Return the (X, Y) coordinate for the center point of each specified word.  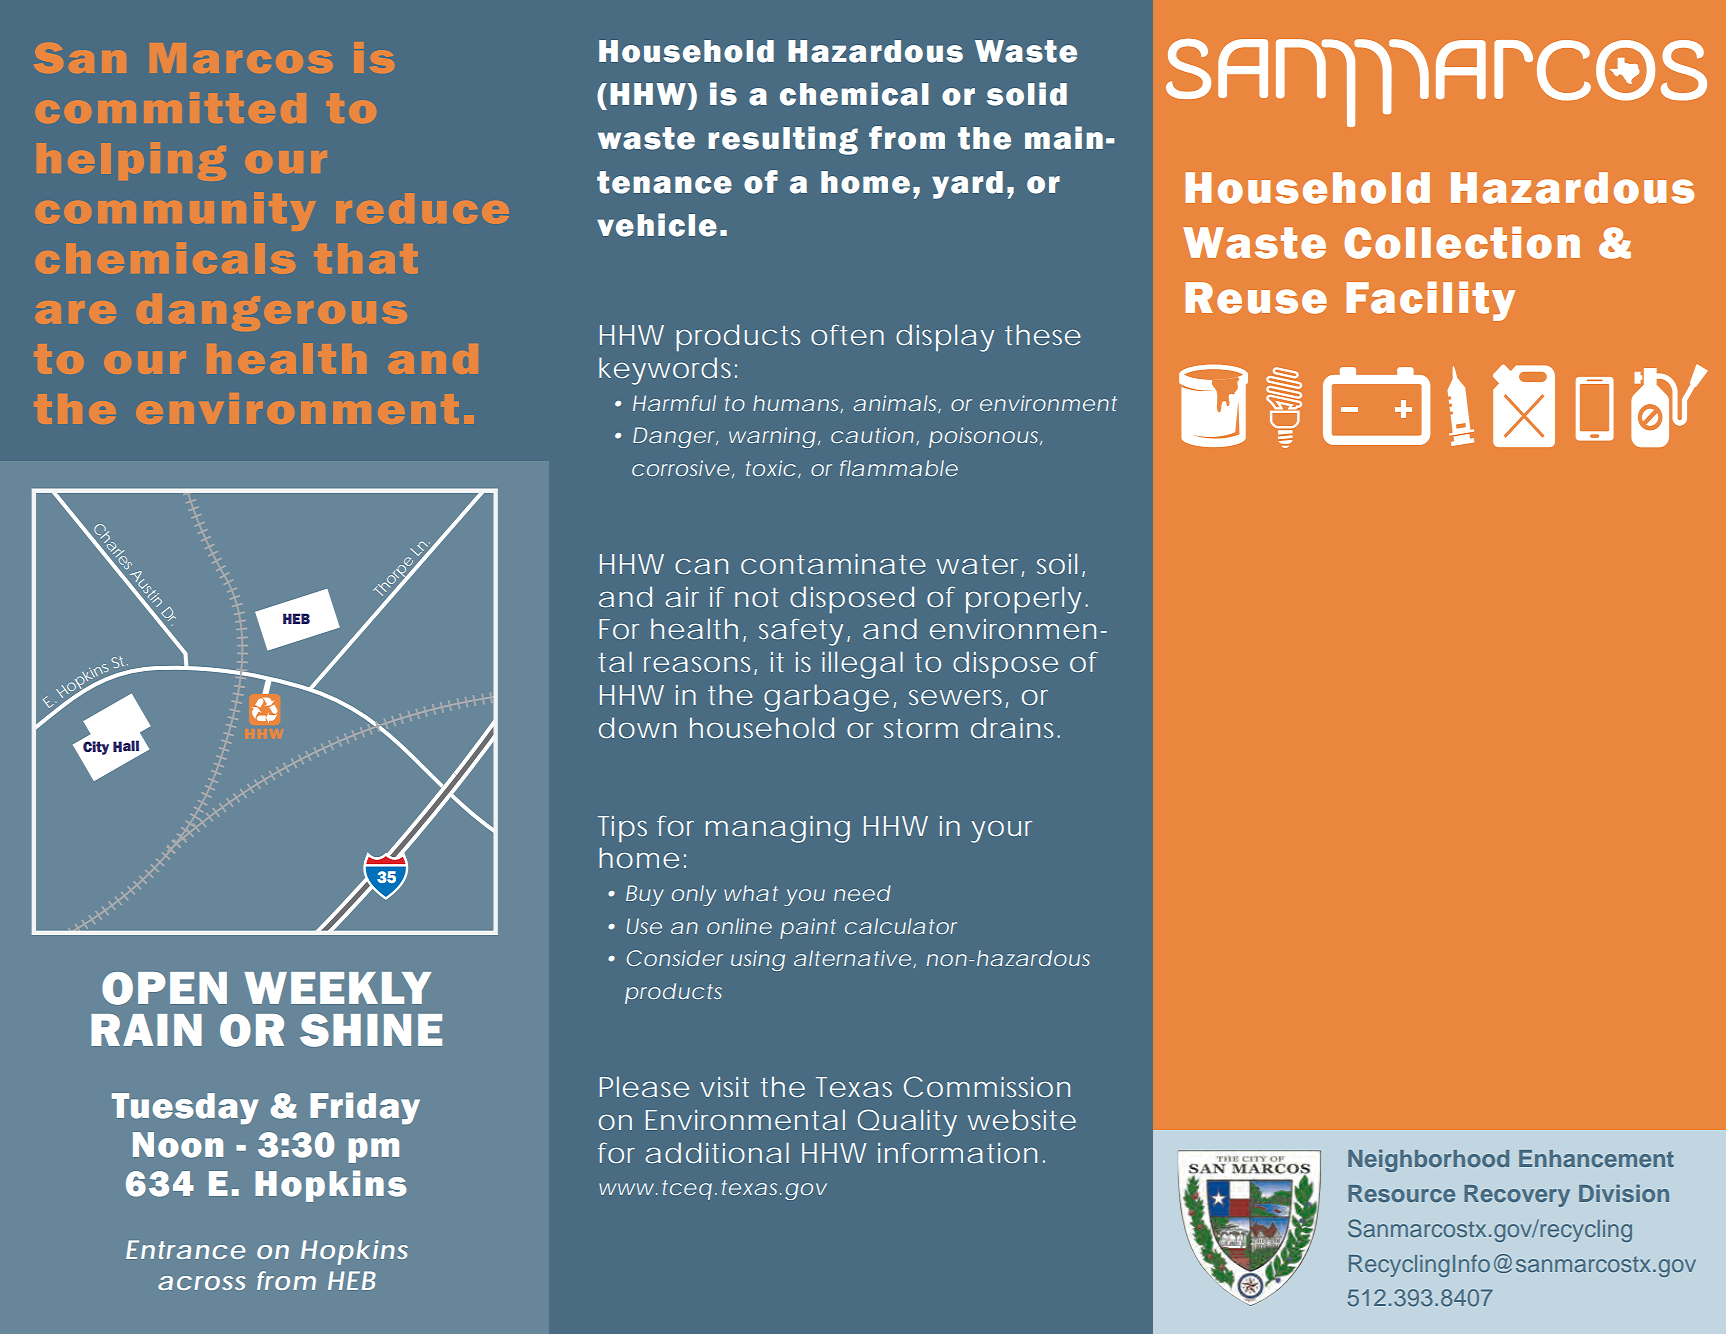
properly (1023, 600)
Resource (1401, 1193)
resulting (783, 140)
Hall (126, 746)
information (957, 1152)
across (202, 1283)
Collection (1462, 242)
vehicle (657, 225)
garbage (826, 698)
